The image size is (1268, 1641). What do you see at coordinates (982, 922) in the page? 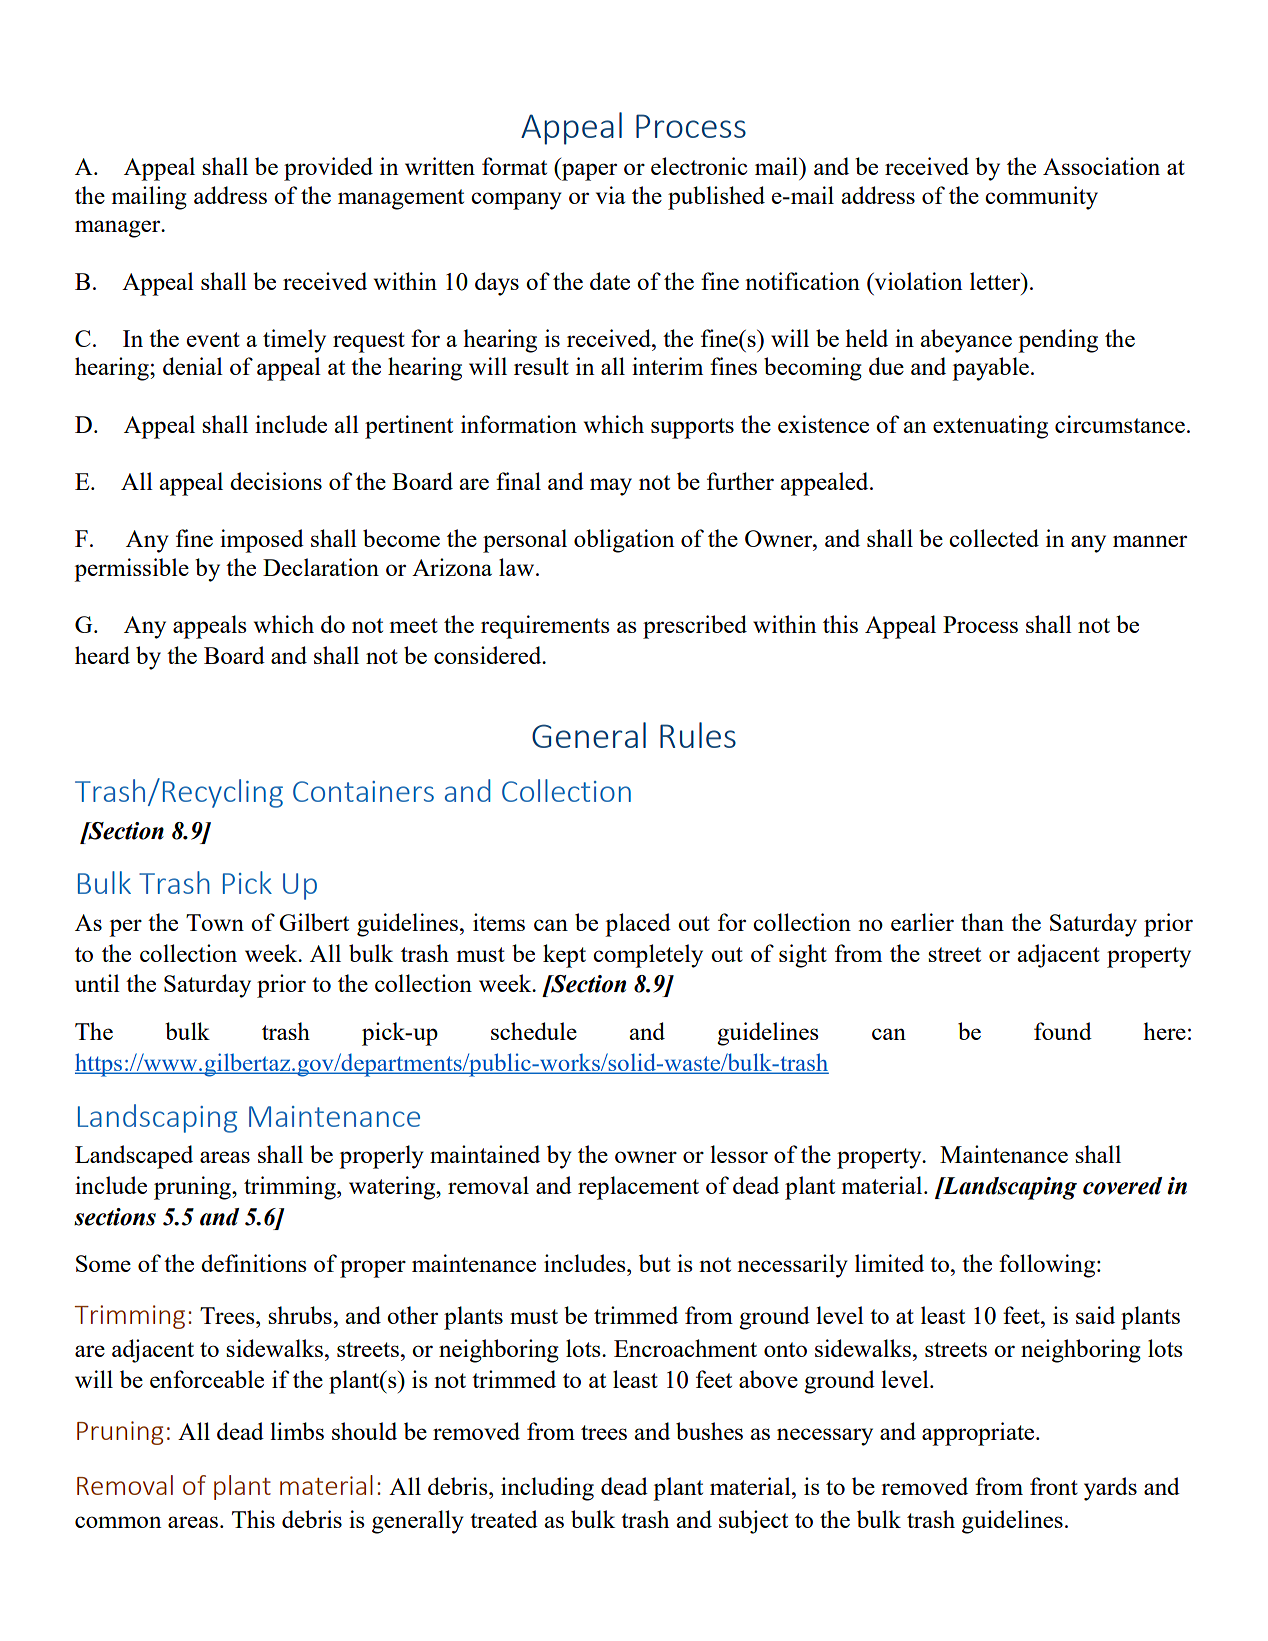
I see `than` at bounding box center [982, 922].
